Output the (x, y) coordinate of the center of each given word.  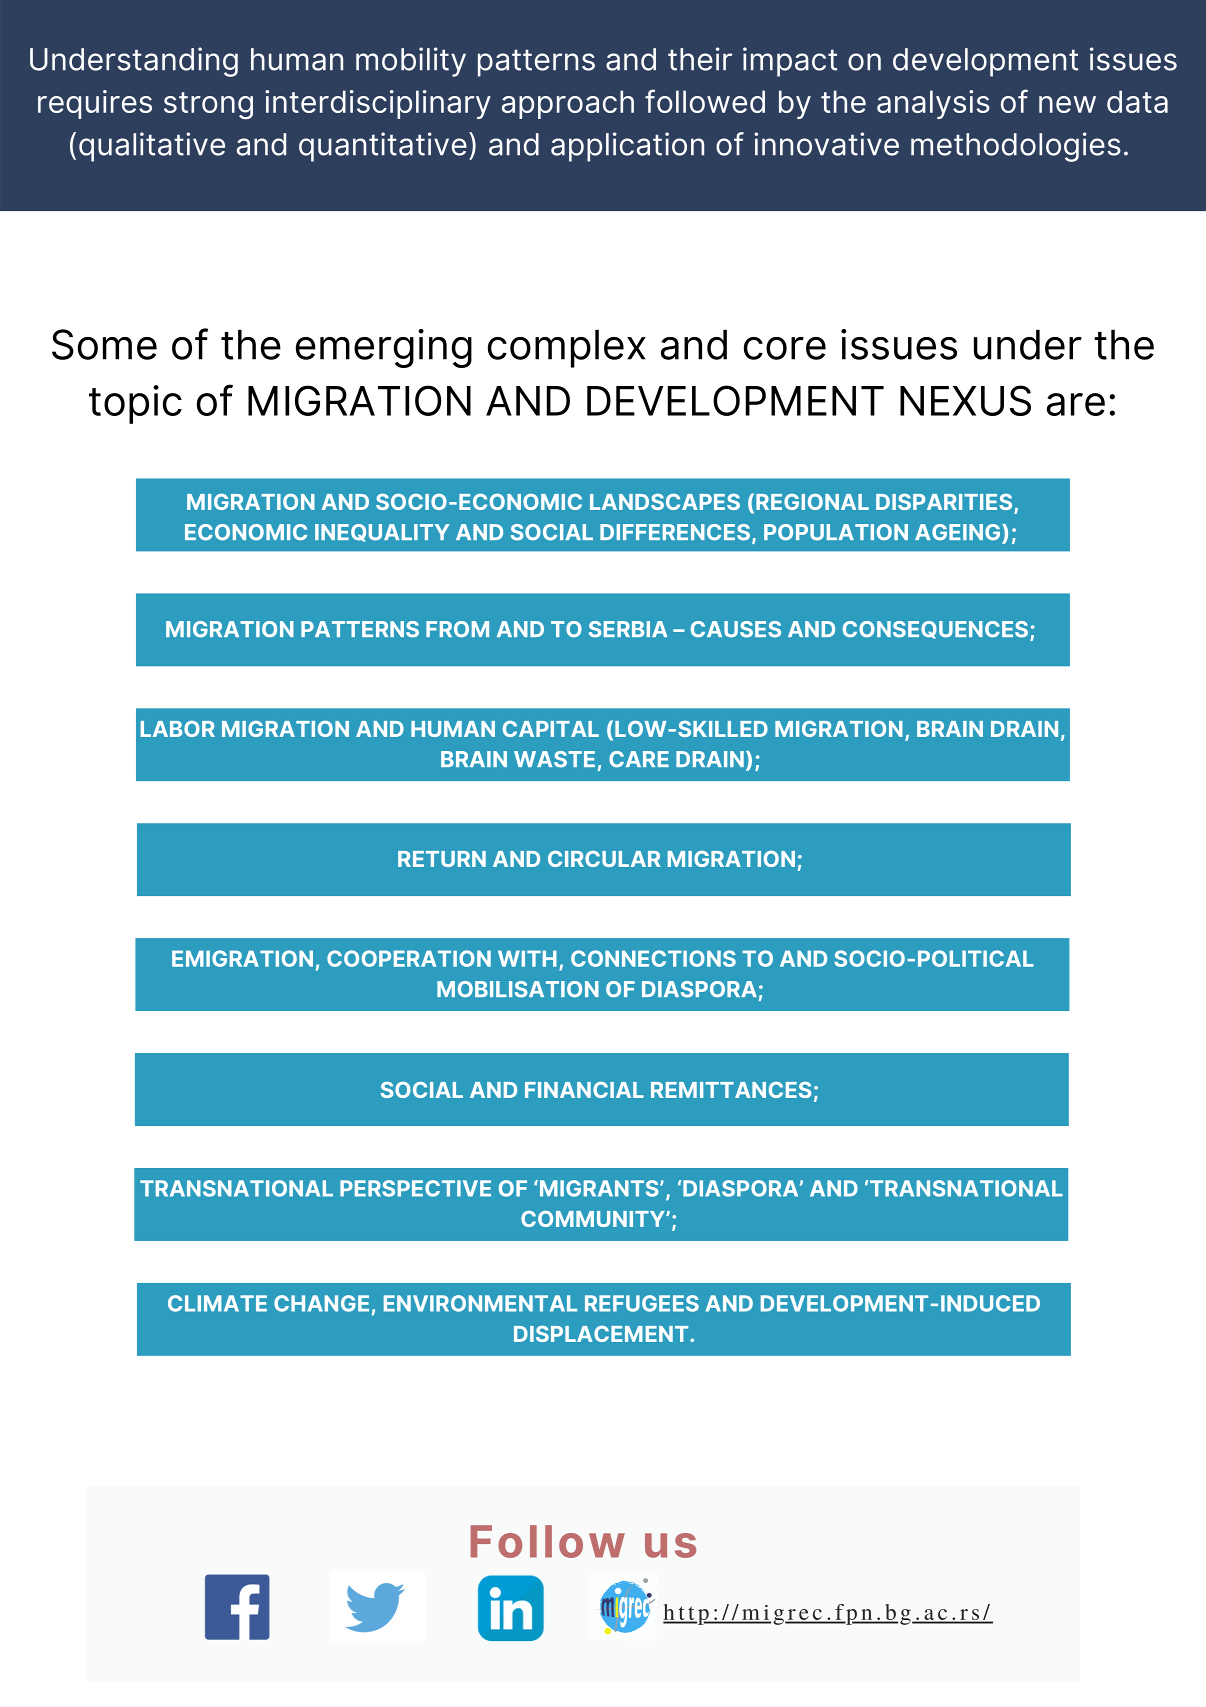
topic (135, 404)
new (1067, 104)
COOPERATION (409, 958)
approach (568, 104)
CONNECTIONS (653, 958)
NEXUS (965, 400)
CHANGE (321, 1303)
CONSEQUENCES (935, 630)
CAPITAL (551, 729)
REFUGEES (642, 1303)
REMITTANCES (731, 1090)
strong (208, 106)
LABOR (178, 729)
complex (567, 349)
